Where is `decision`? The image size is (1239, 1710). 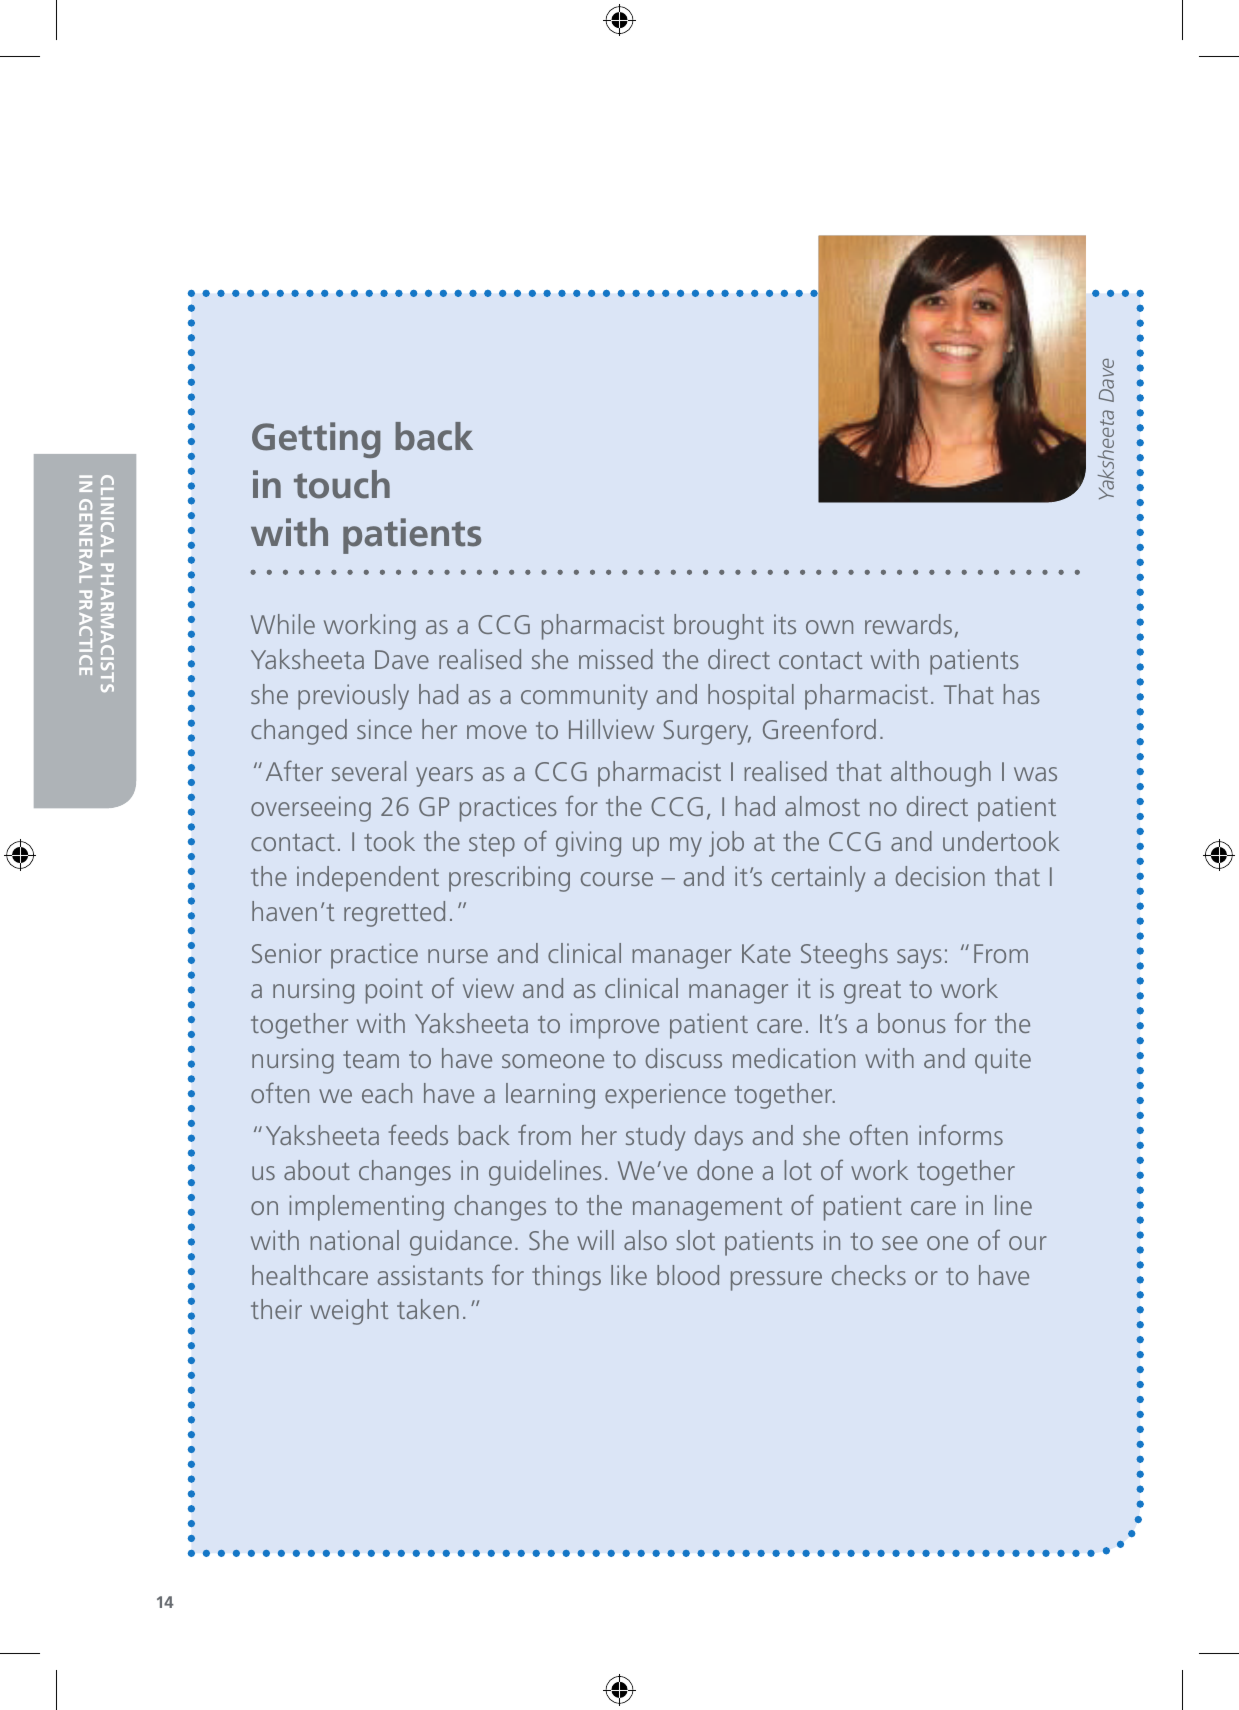 decision is located at coordinates (940, 876).
